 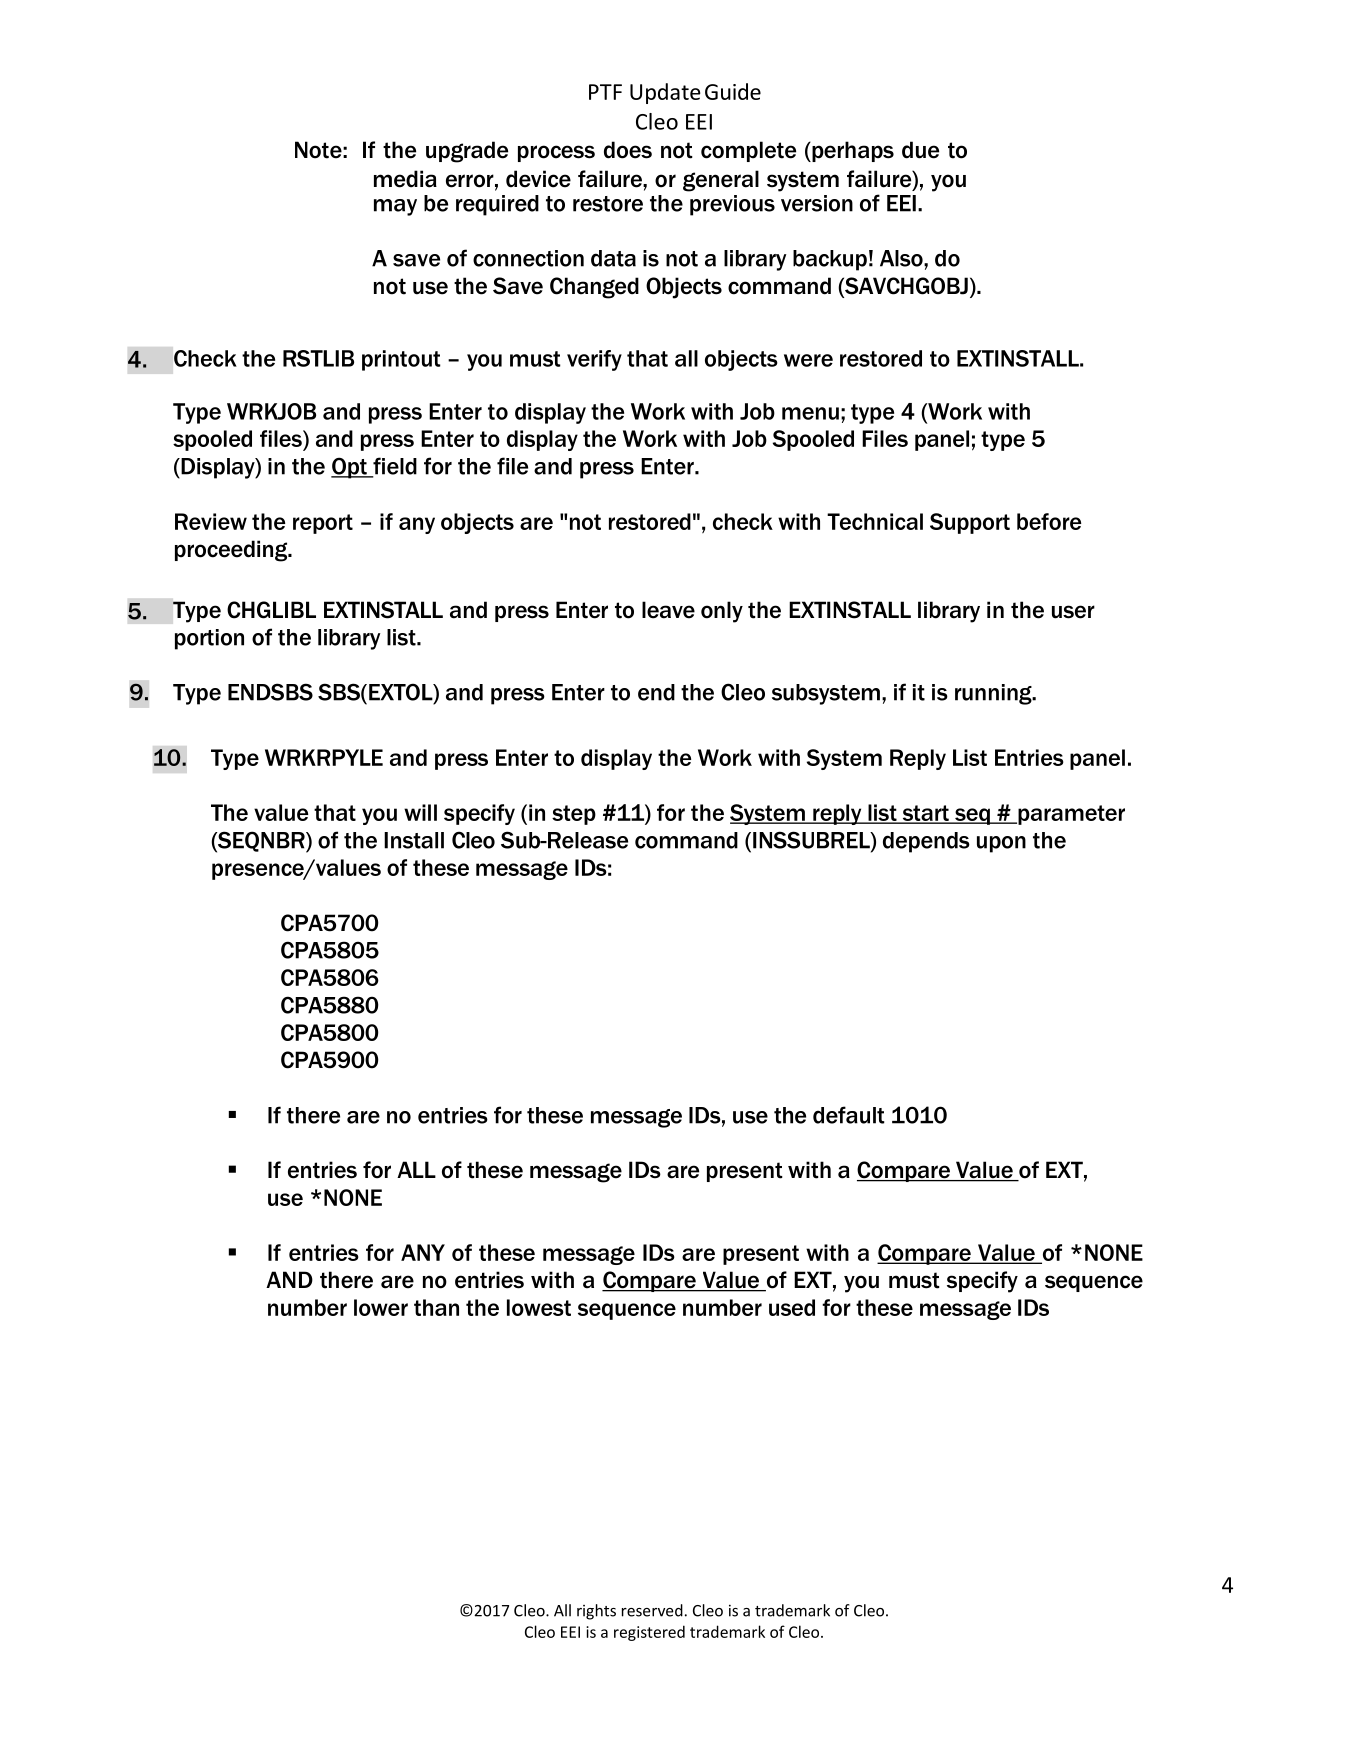 I want to click on will, so click(x=420, y=812).
